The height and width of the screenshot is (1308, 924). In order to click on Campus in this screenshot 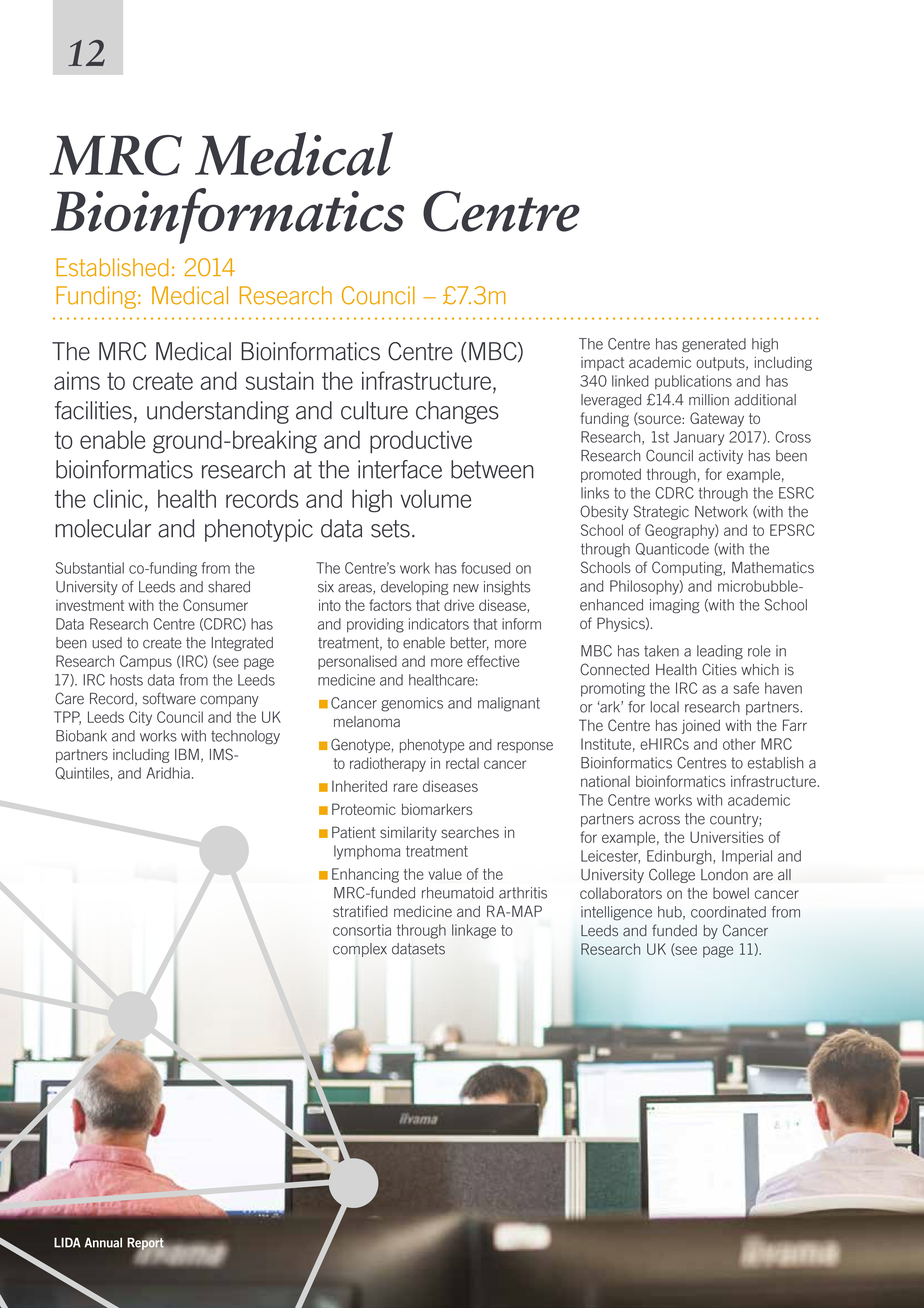, I will do `click(146, 662)`.
